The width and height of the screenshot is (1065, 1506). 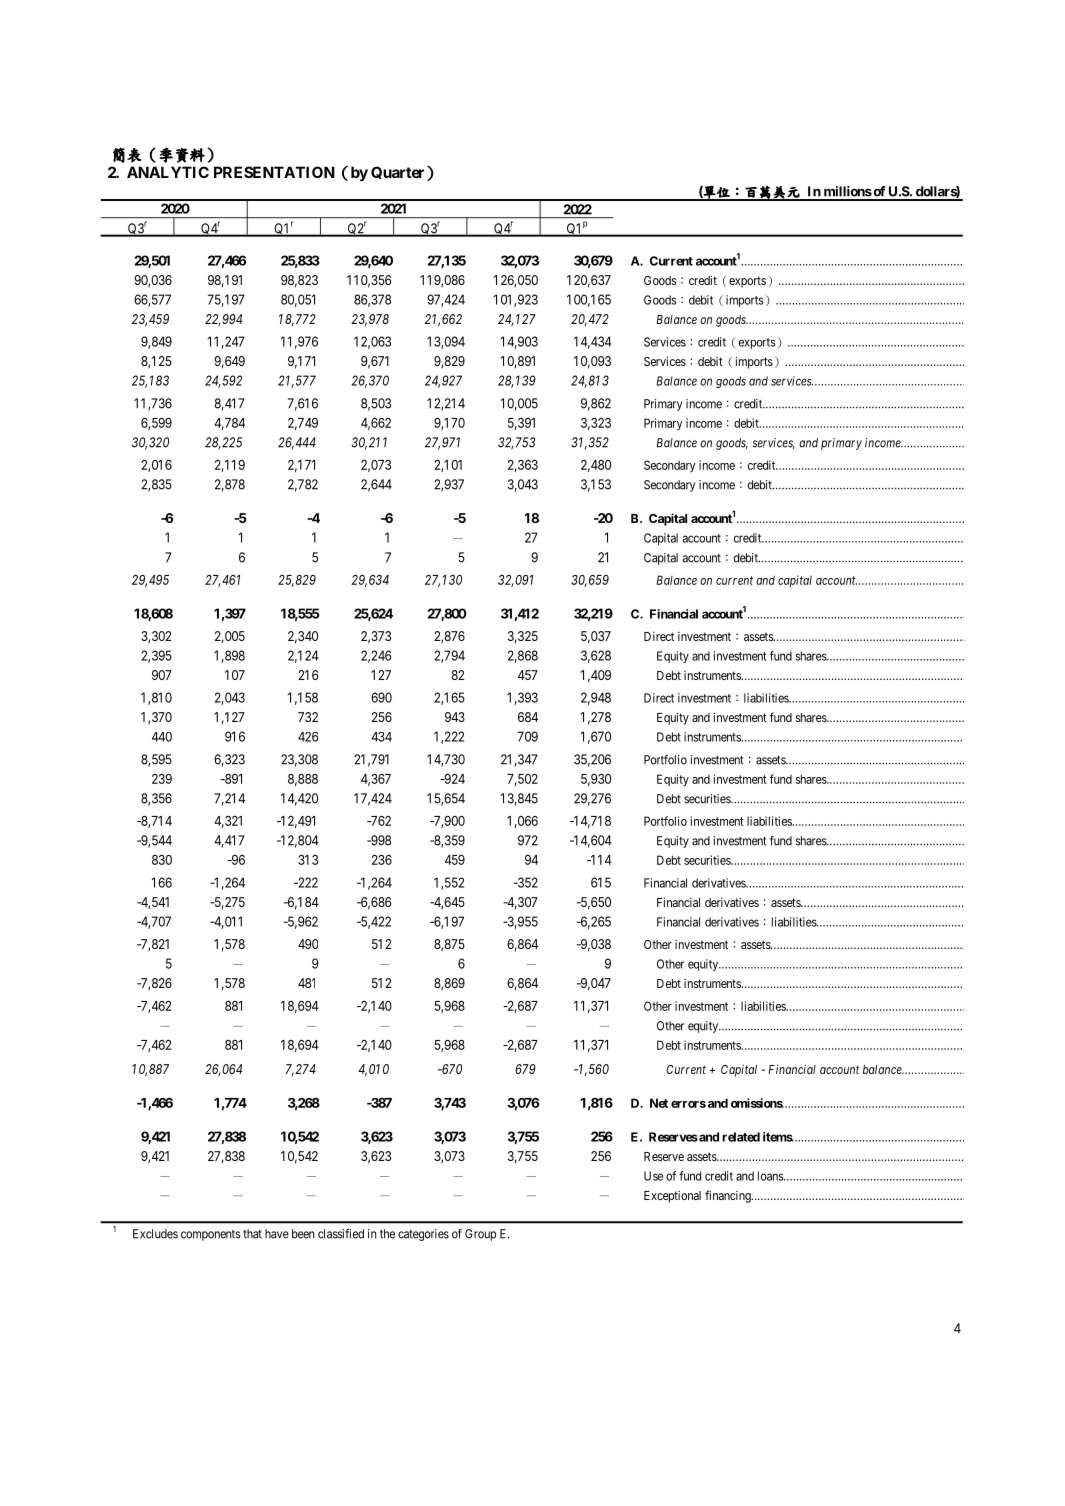 I want to click on categories, so click(x=423, y=1235).
